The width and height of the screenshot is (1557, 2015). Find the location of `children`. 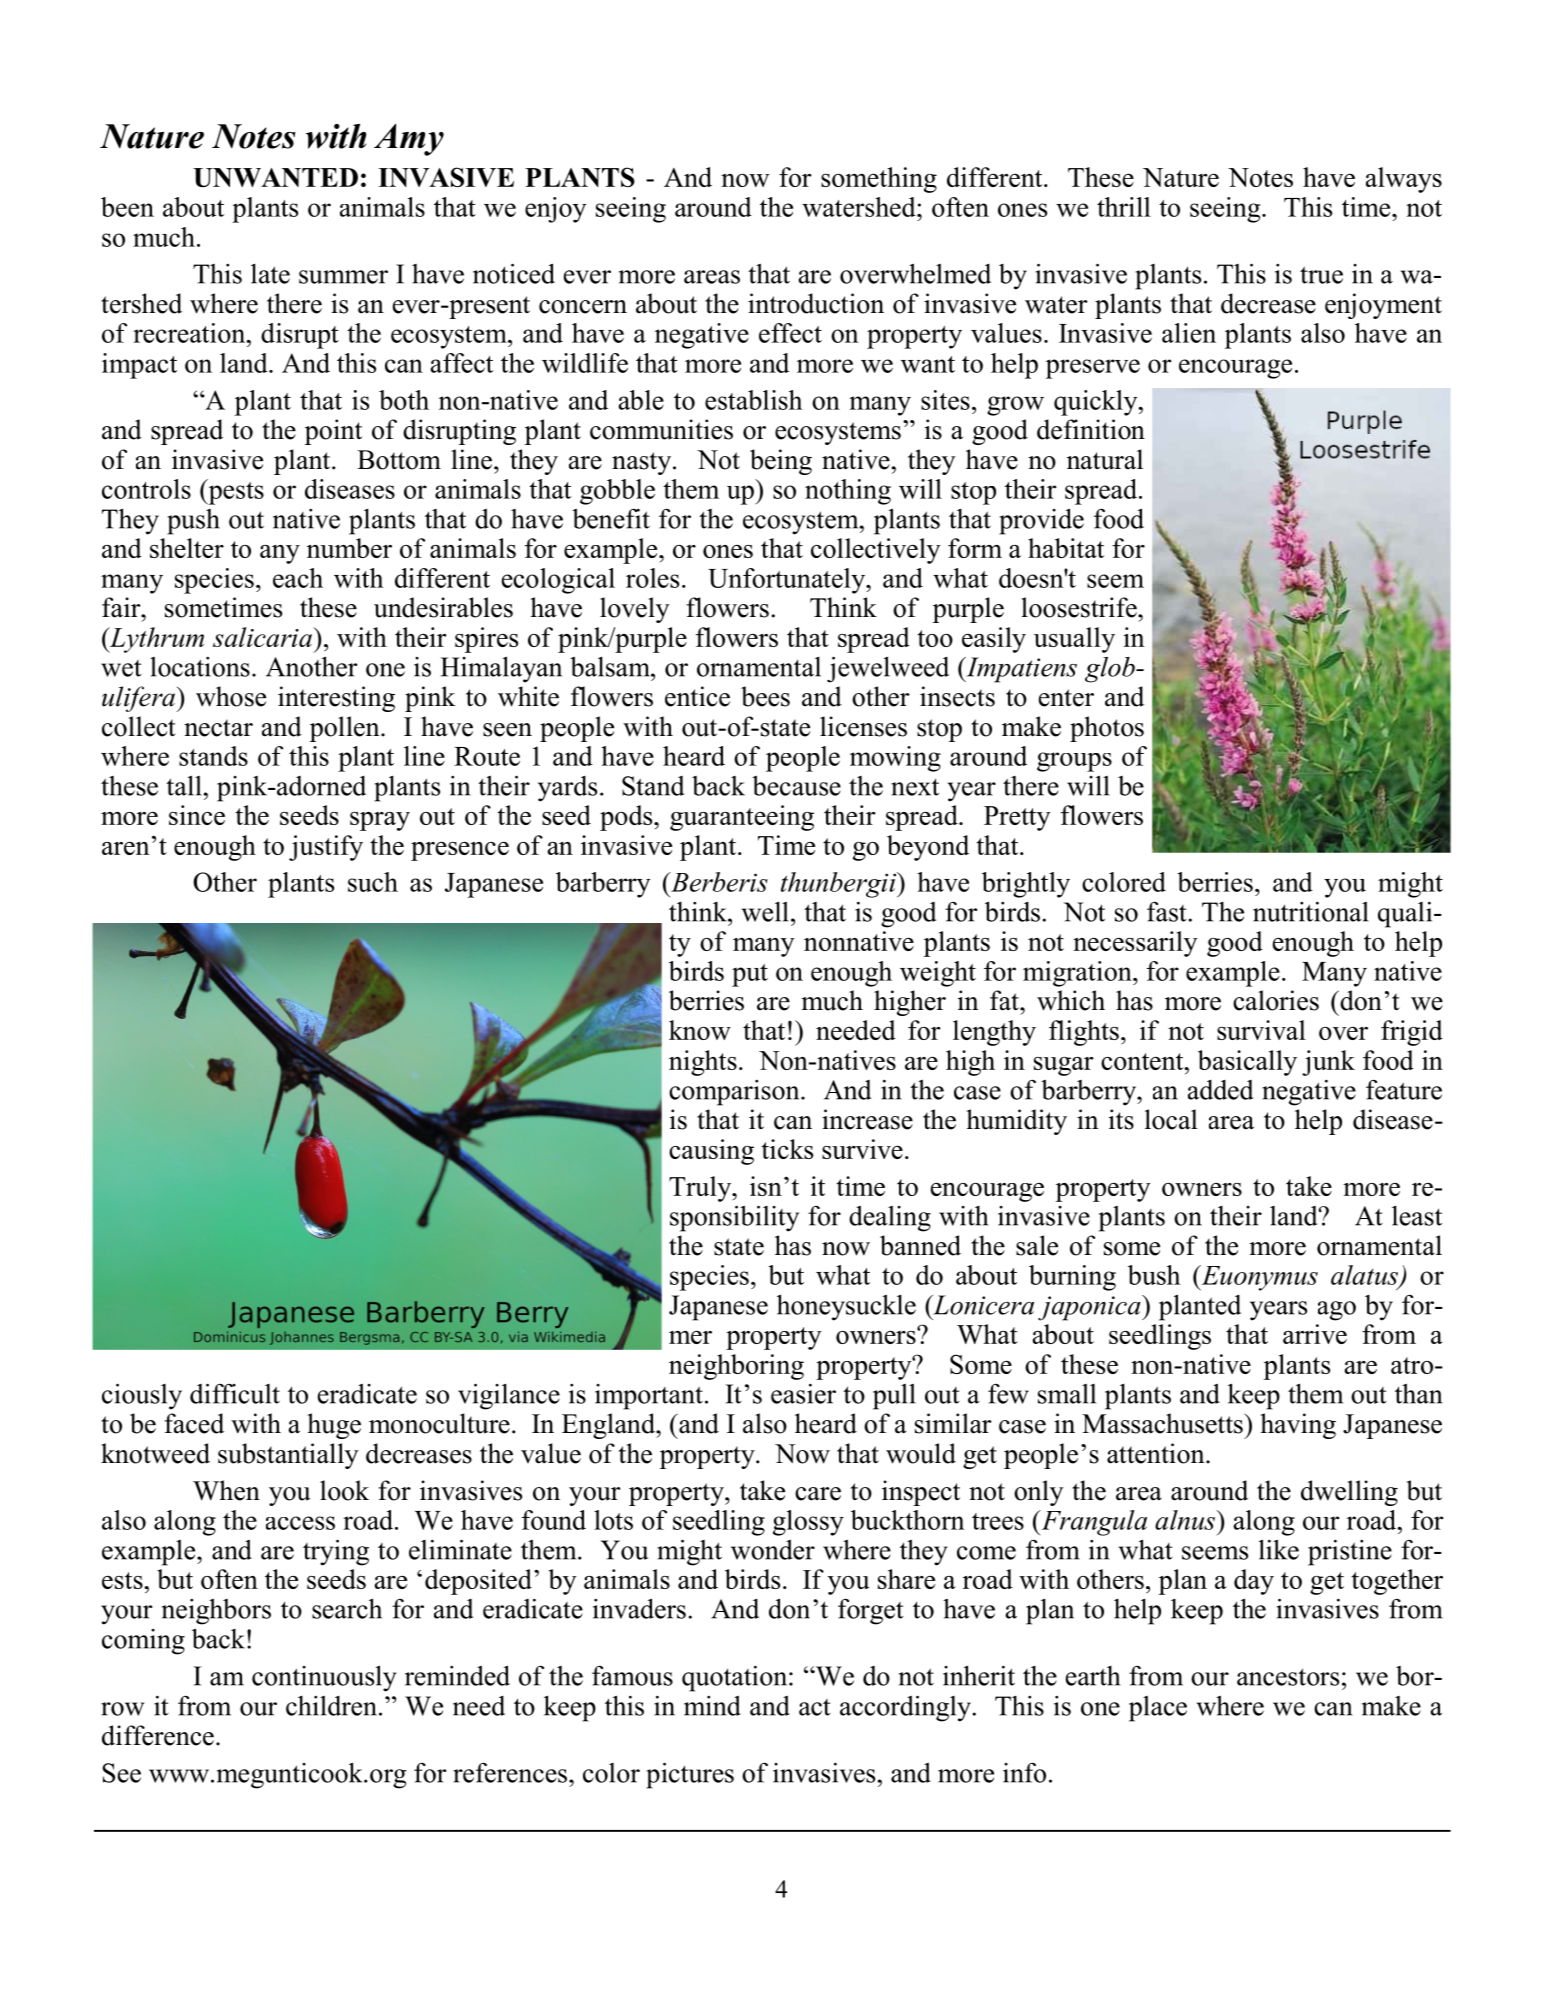

children is located at coordinates (331, 1706).
